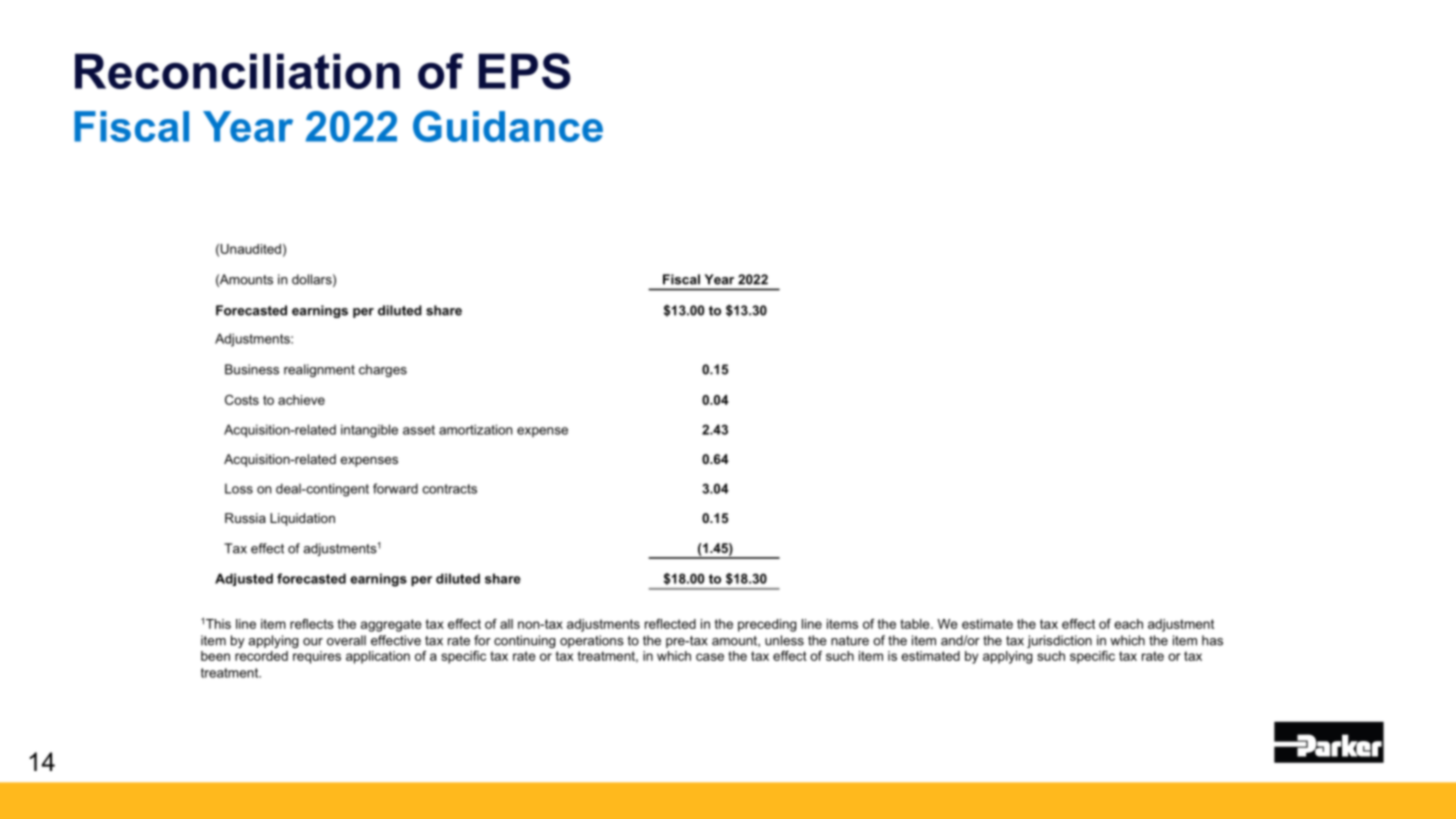 Image resolution: width=1456 pixels, height=819 pixels. Describe the element at coordinates (524, 71) in the page. I see `EPS` at that location.
